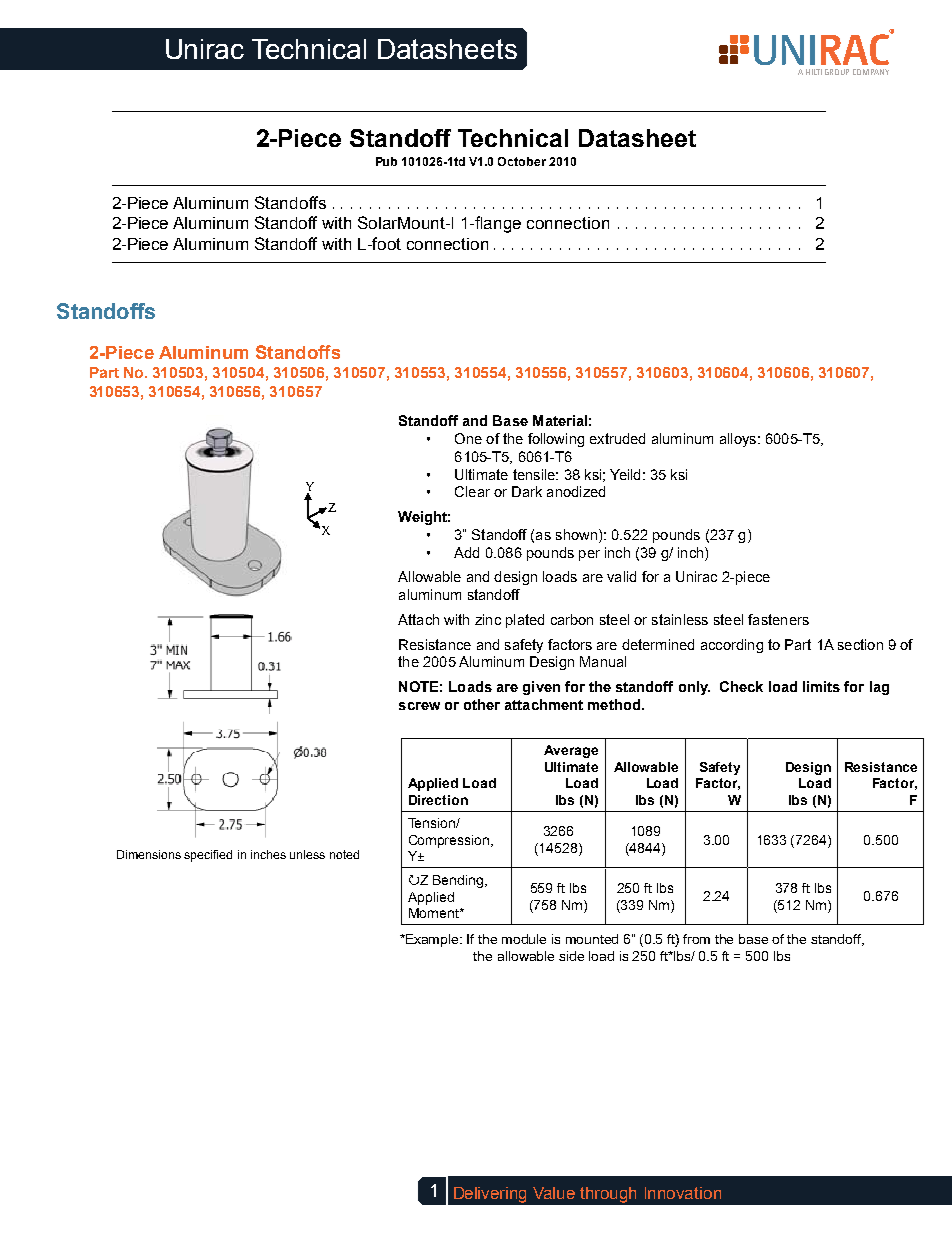  Describe the element at coordinates (696, 939) in the document. I see `from` at that location.
